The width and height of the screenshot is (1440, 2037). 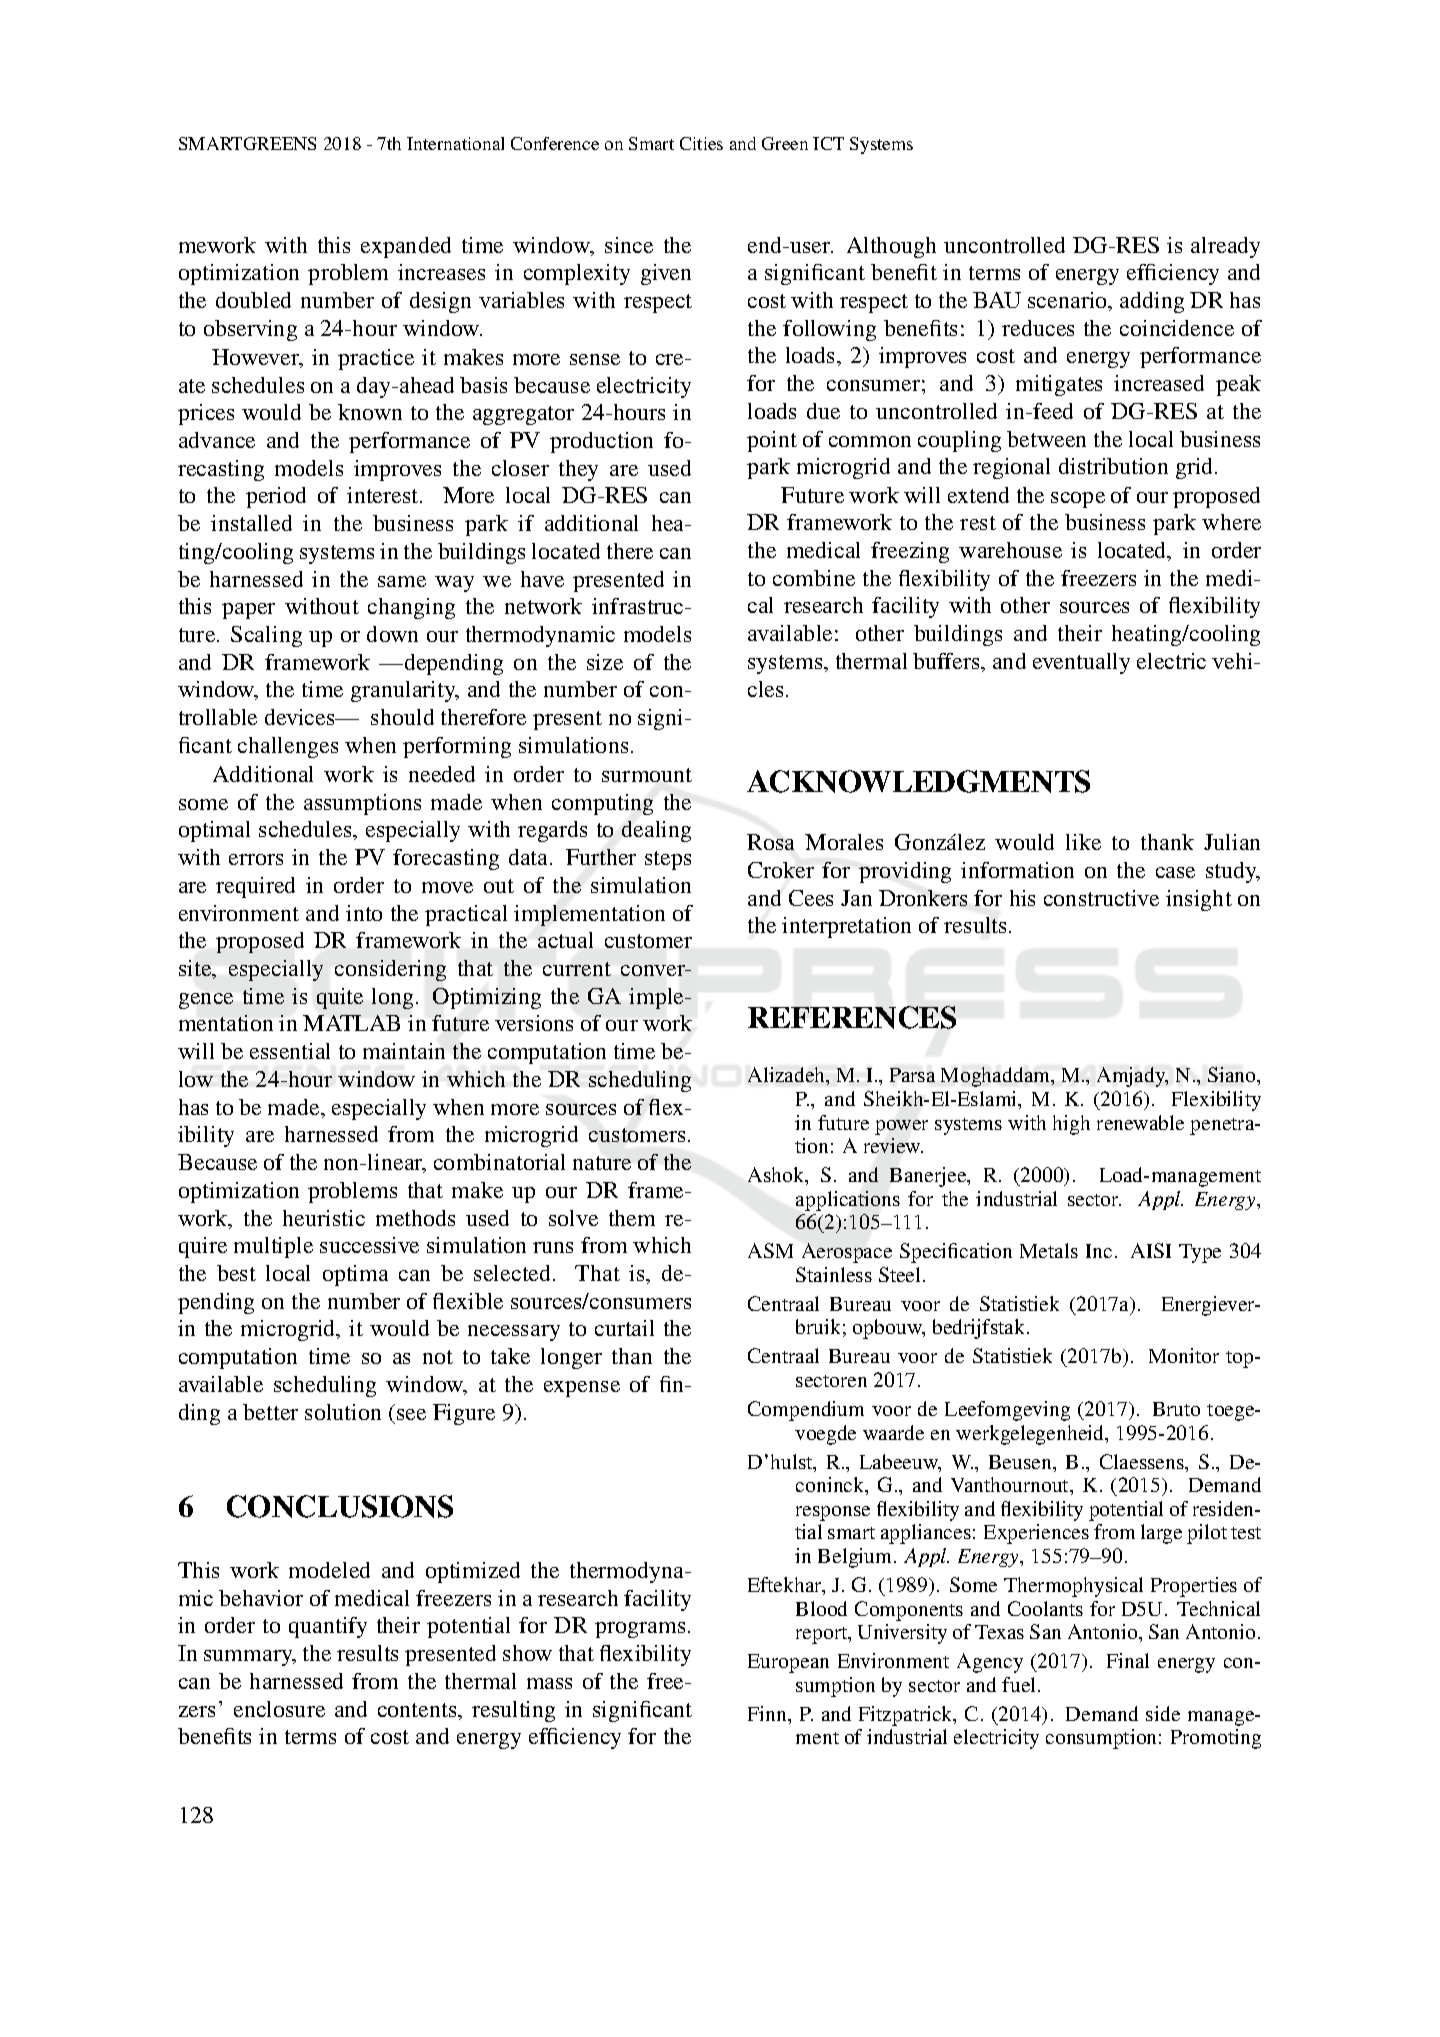 What do you see at coordinates (1225, 247) in the screenshot?
I see `already` at bounding box center [1225, 247].
